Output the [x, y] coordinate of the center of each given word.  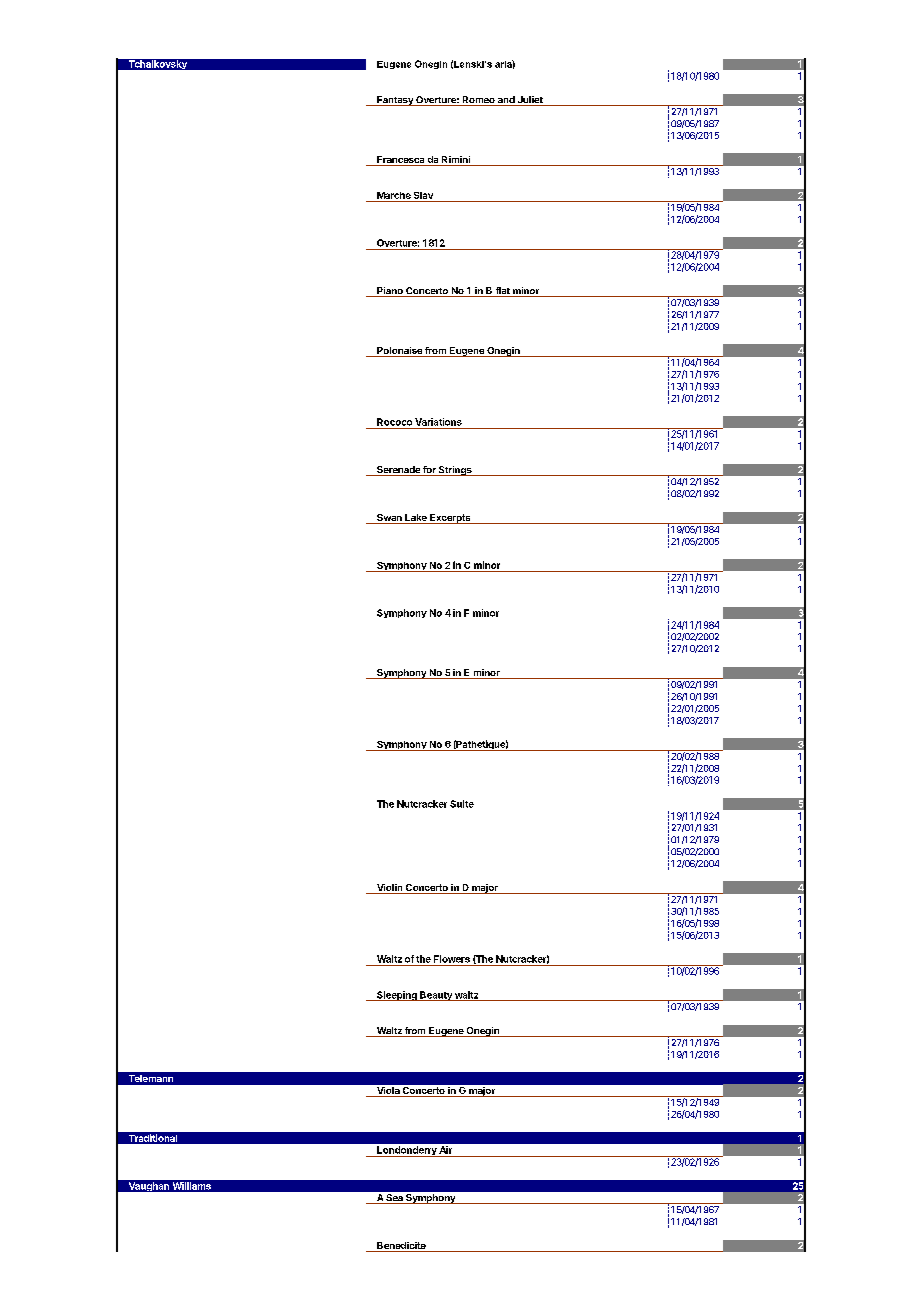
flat [502, 292]
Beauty [436, 996]
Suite [462, 804]
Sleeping [397, 996]
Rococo [394, 422]
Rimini [456, 159]
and [506, 101]
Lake [416, 519]
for [429, 471]
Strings [455, 471]
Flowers [452, 959]
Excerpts [450, 519]
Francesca [401, 161]
